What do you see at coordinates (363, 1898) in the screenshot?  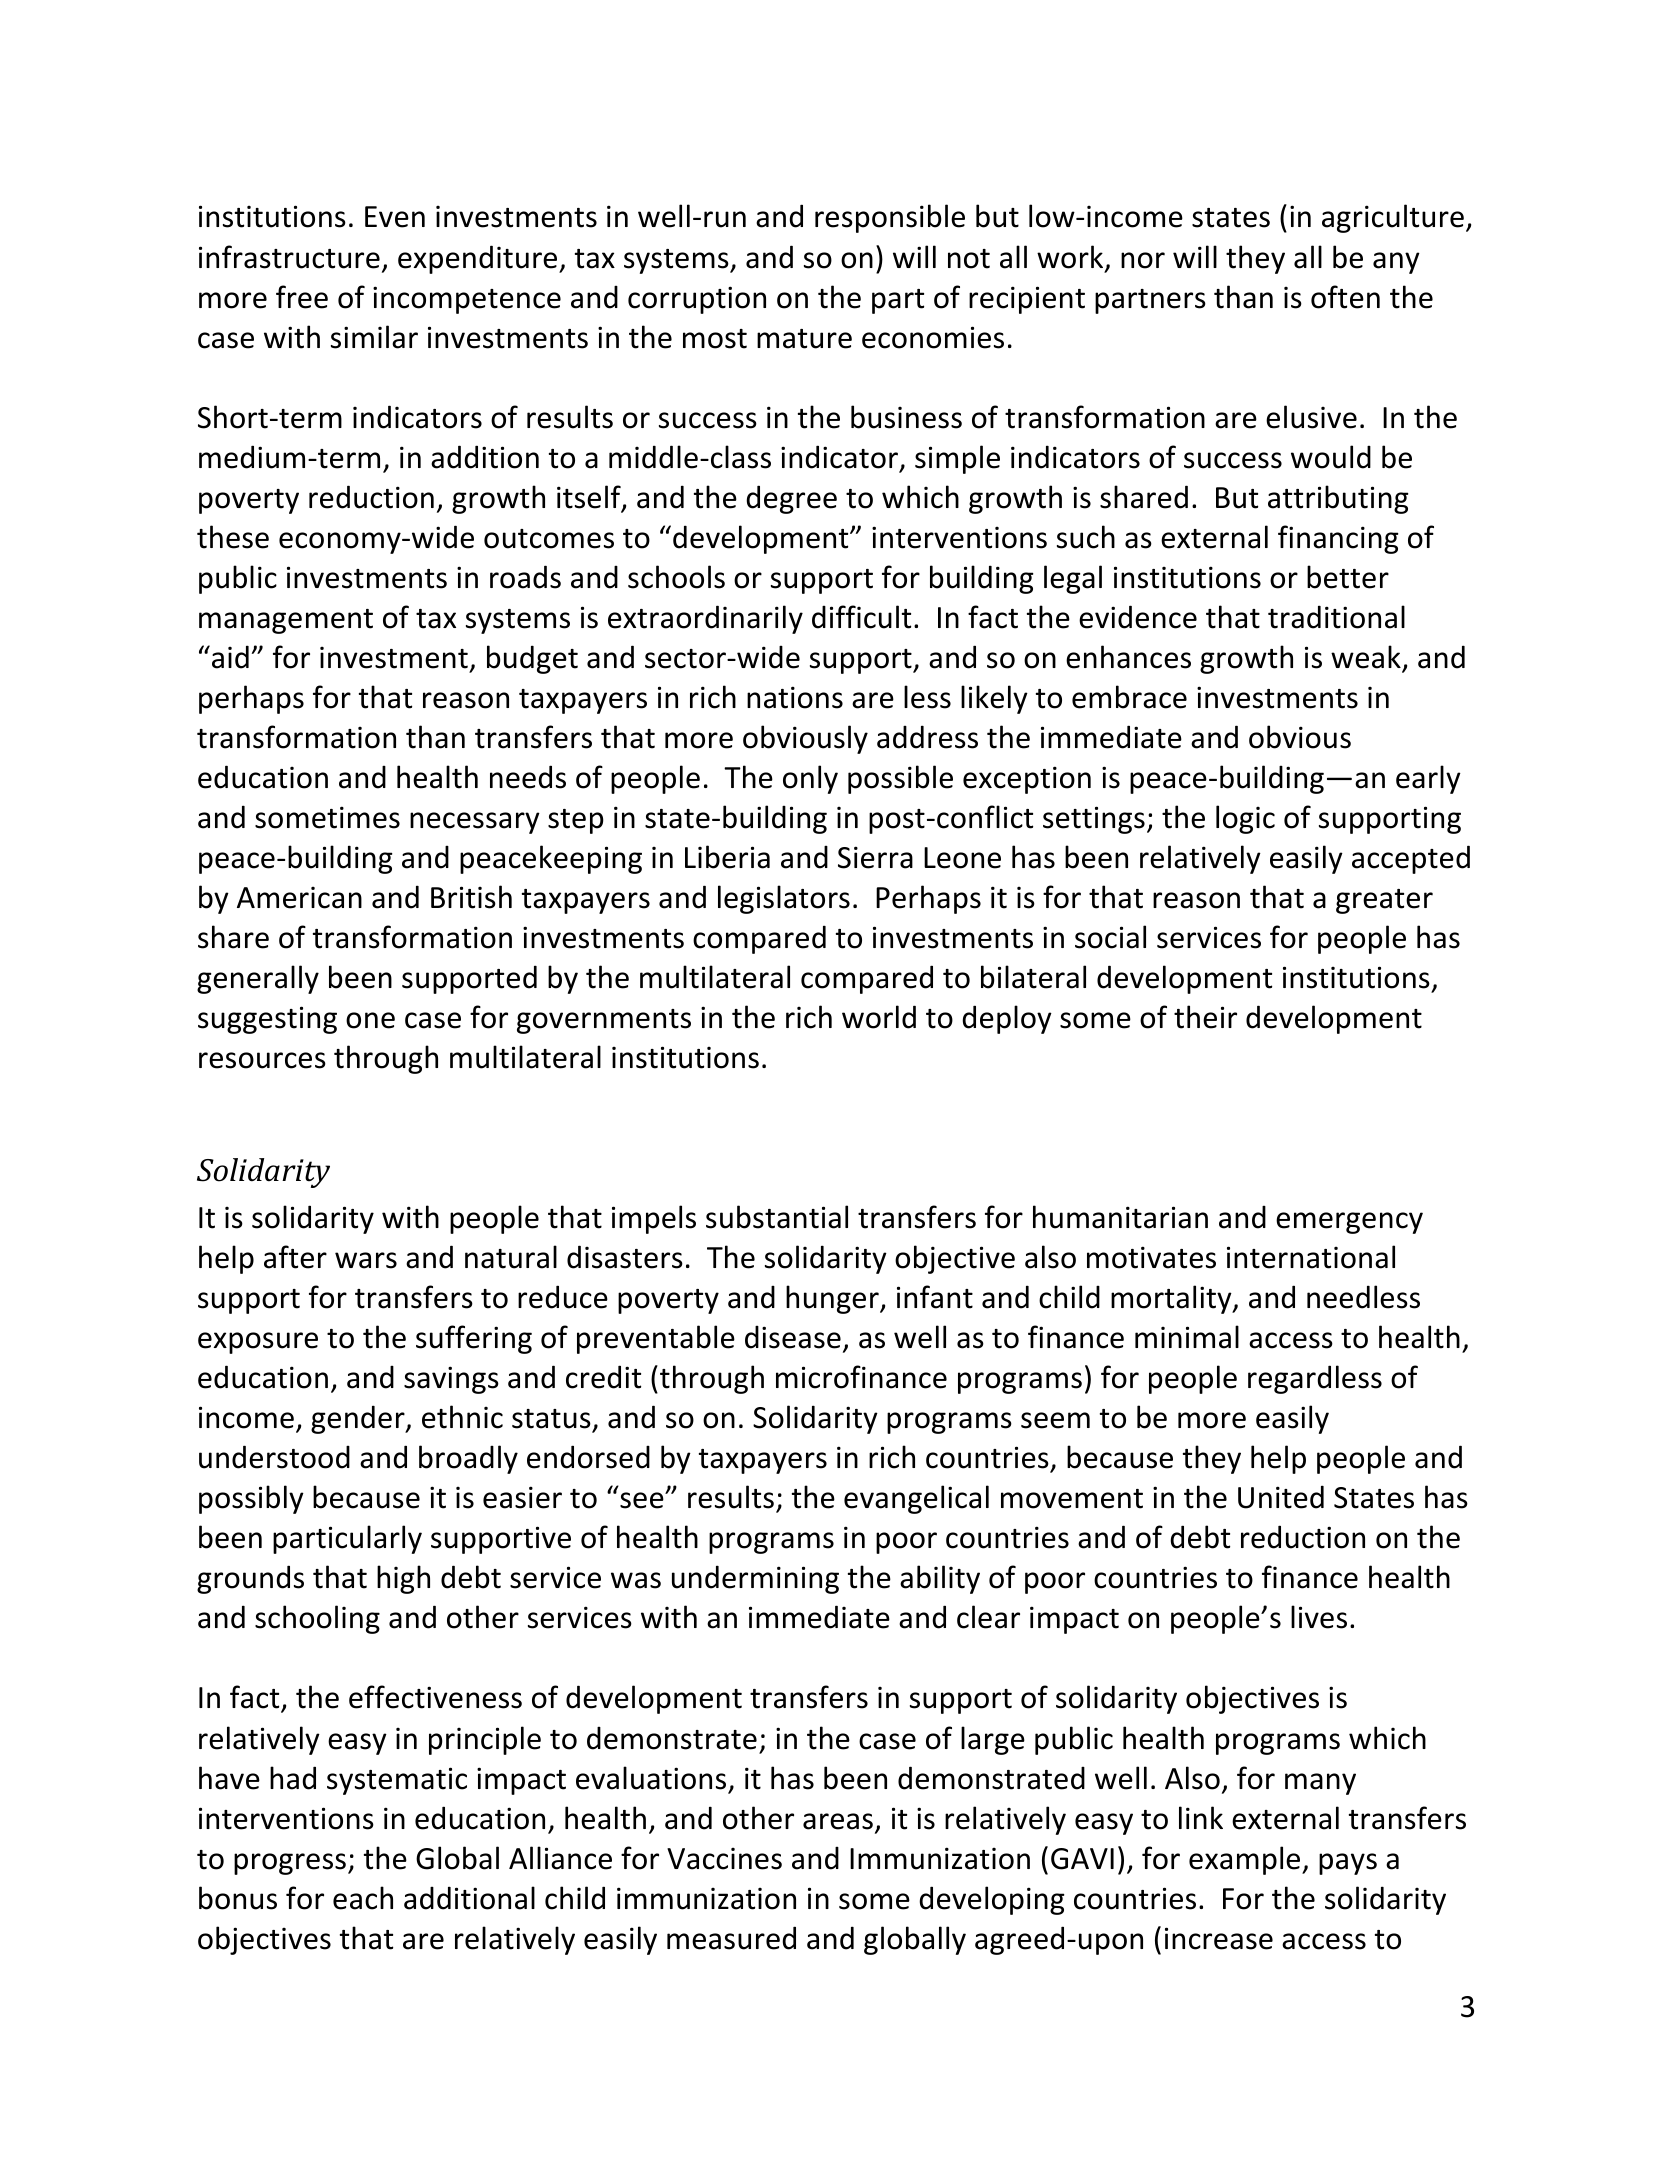 I see `each` at bounding box center [363, 1898].
